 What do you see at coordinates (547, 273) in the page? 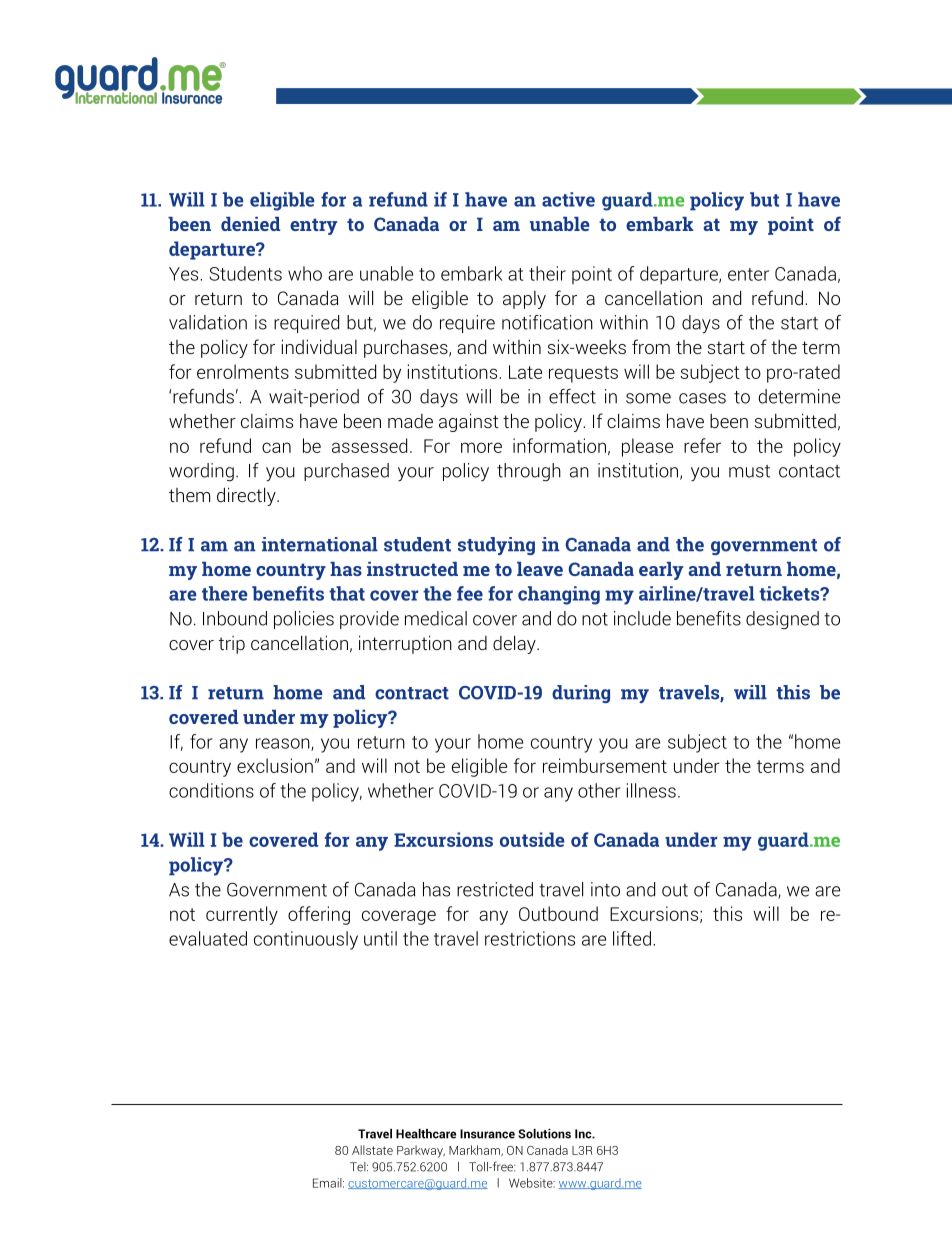
I see `their` at bounding box center [547, 273].
